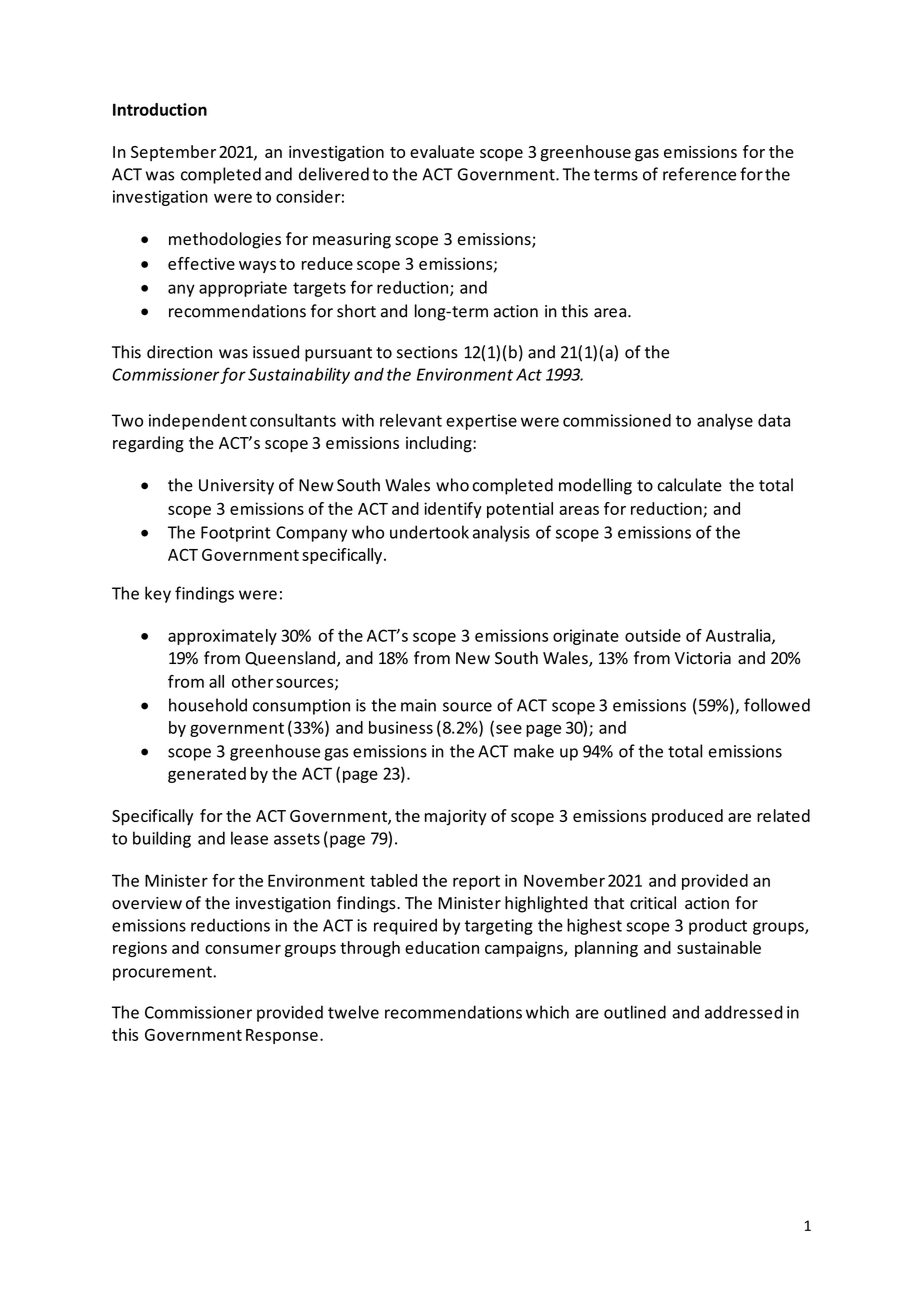 This screenshot has width=924, height=1308. I want to click on evaluate, so click(442, 151).
